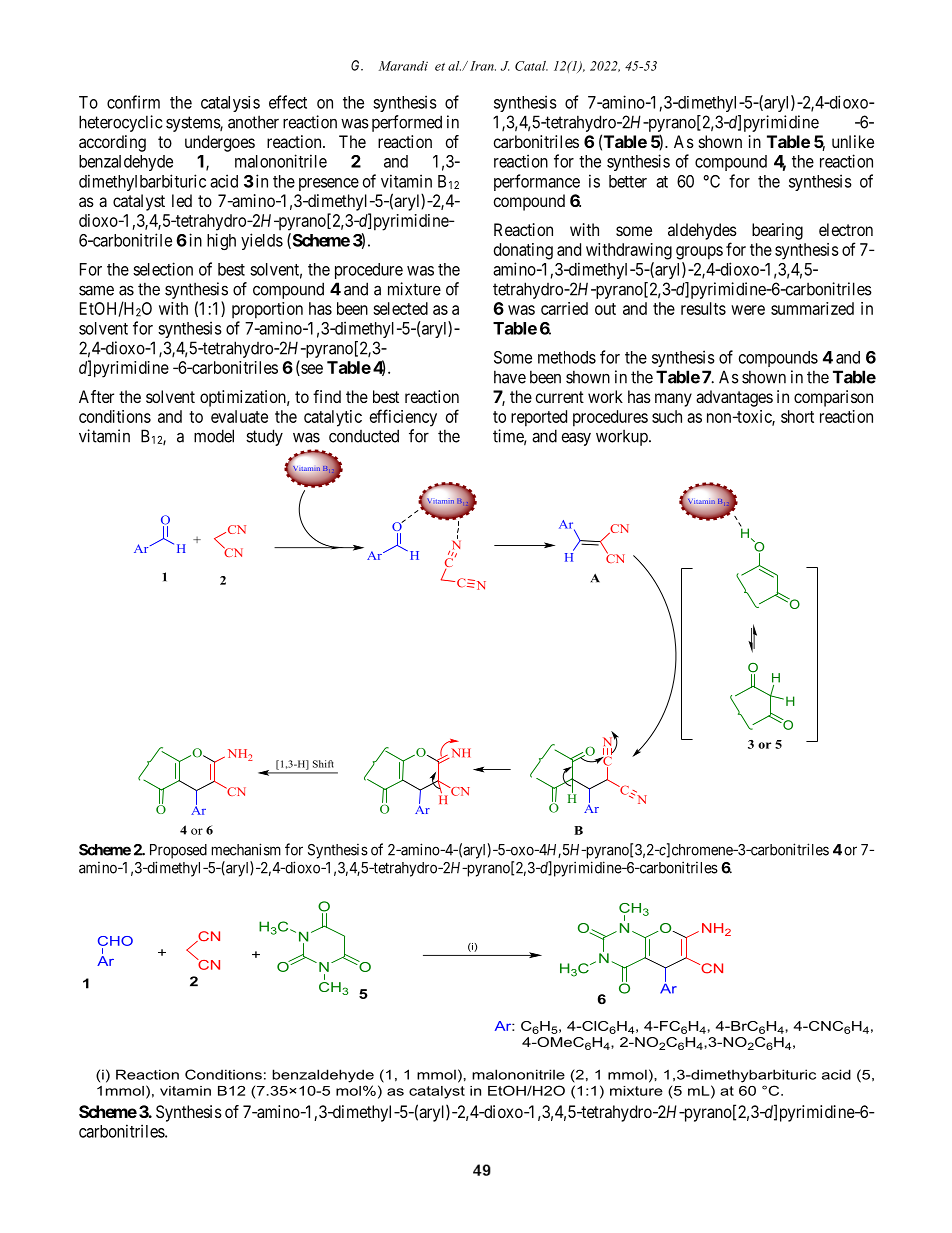  Describe the element at coordinates (178, 851) in the screenshot. I see `Proposed` at that location.
